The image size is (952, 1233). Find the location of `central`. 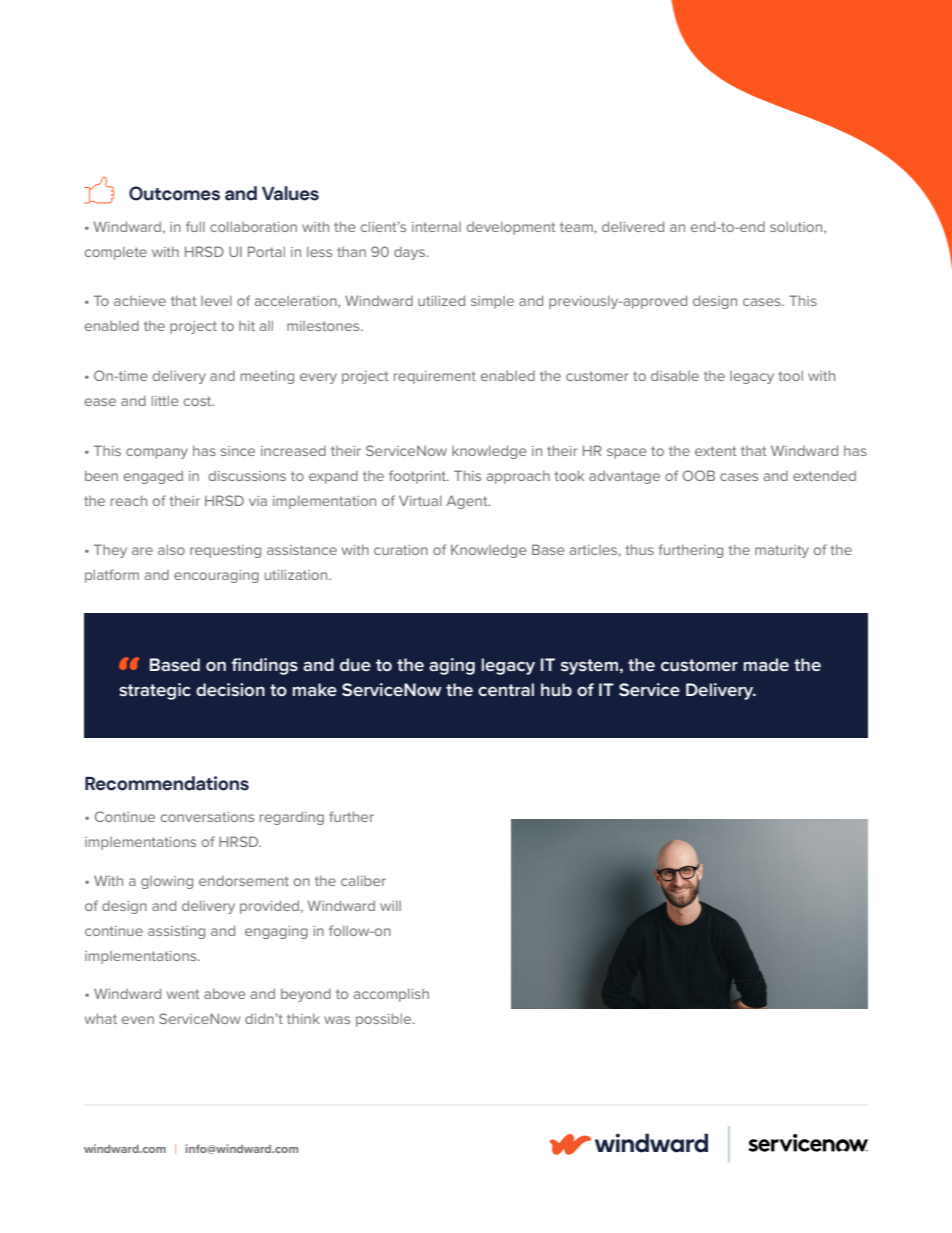

central is located at coordinates (506, 689).
